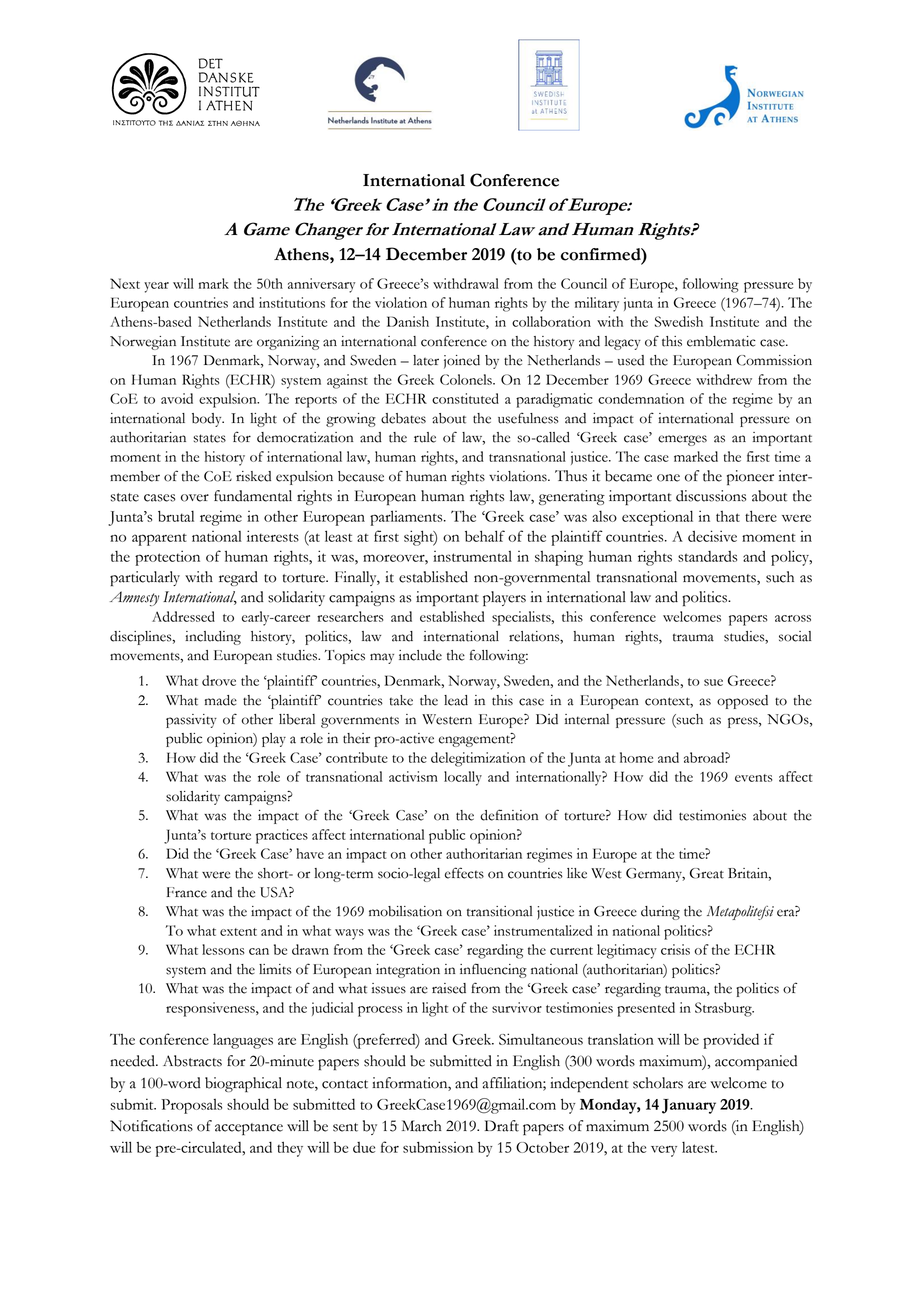  Describe the element at coordinates (485, 536) in the screenshot. I see `behalf` at that location.
